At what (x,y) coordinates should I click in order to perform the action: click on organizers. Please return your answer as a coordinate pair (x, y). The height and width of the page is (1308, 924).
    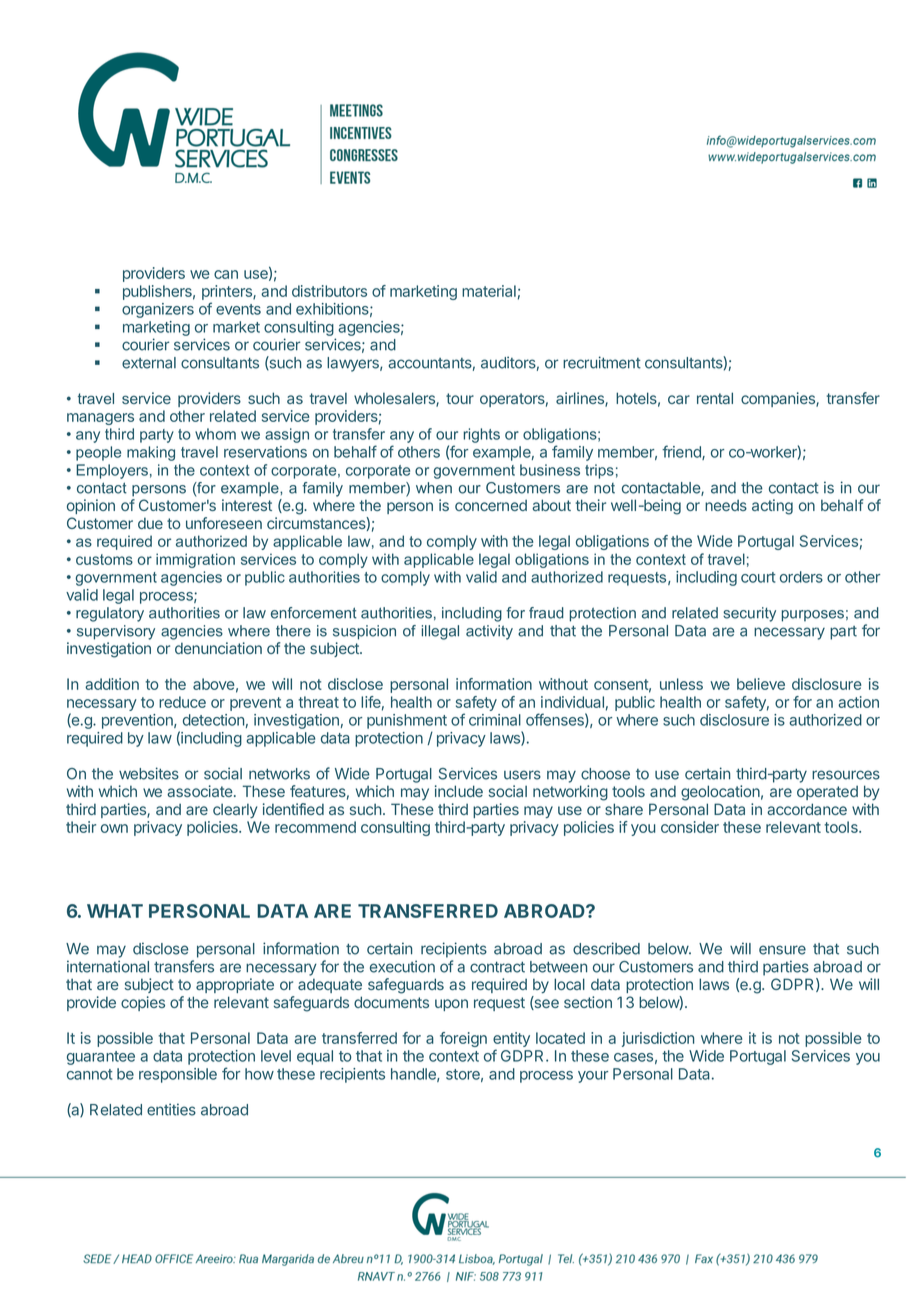
    Looking at the image, I should click on (158, 310).
